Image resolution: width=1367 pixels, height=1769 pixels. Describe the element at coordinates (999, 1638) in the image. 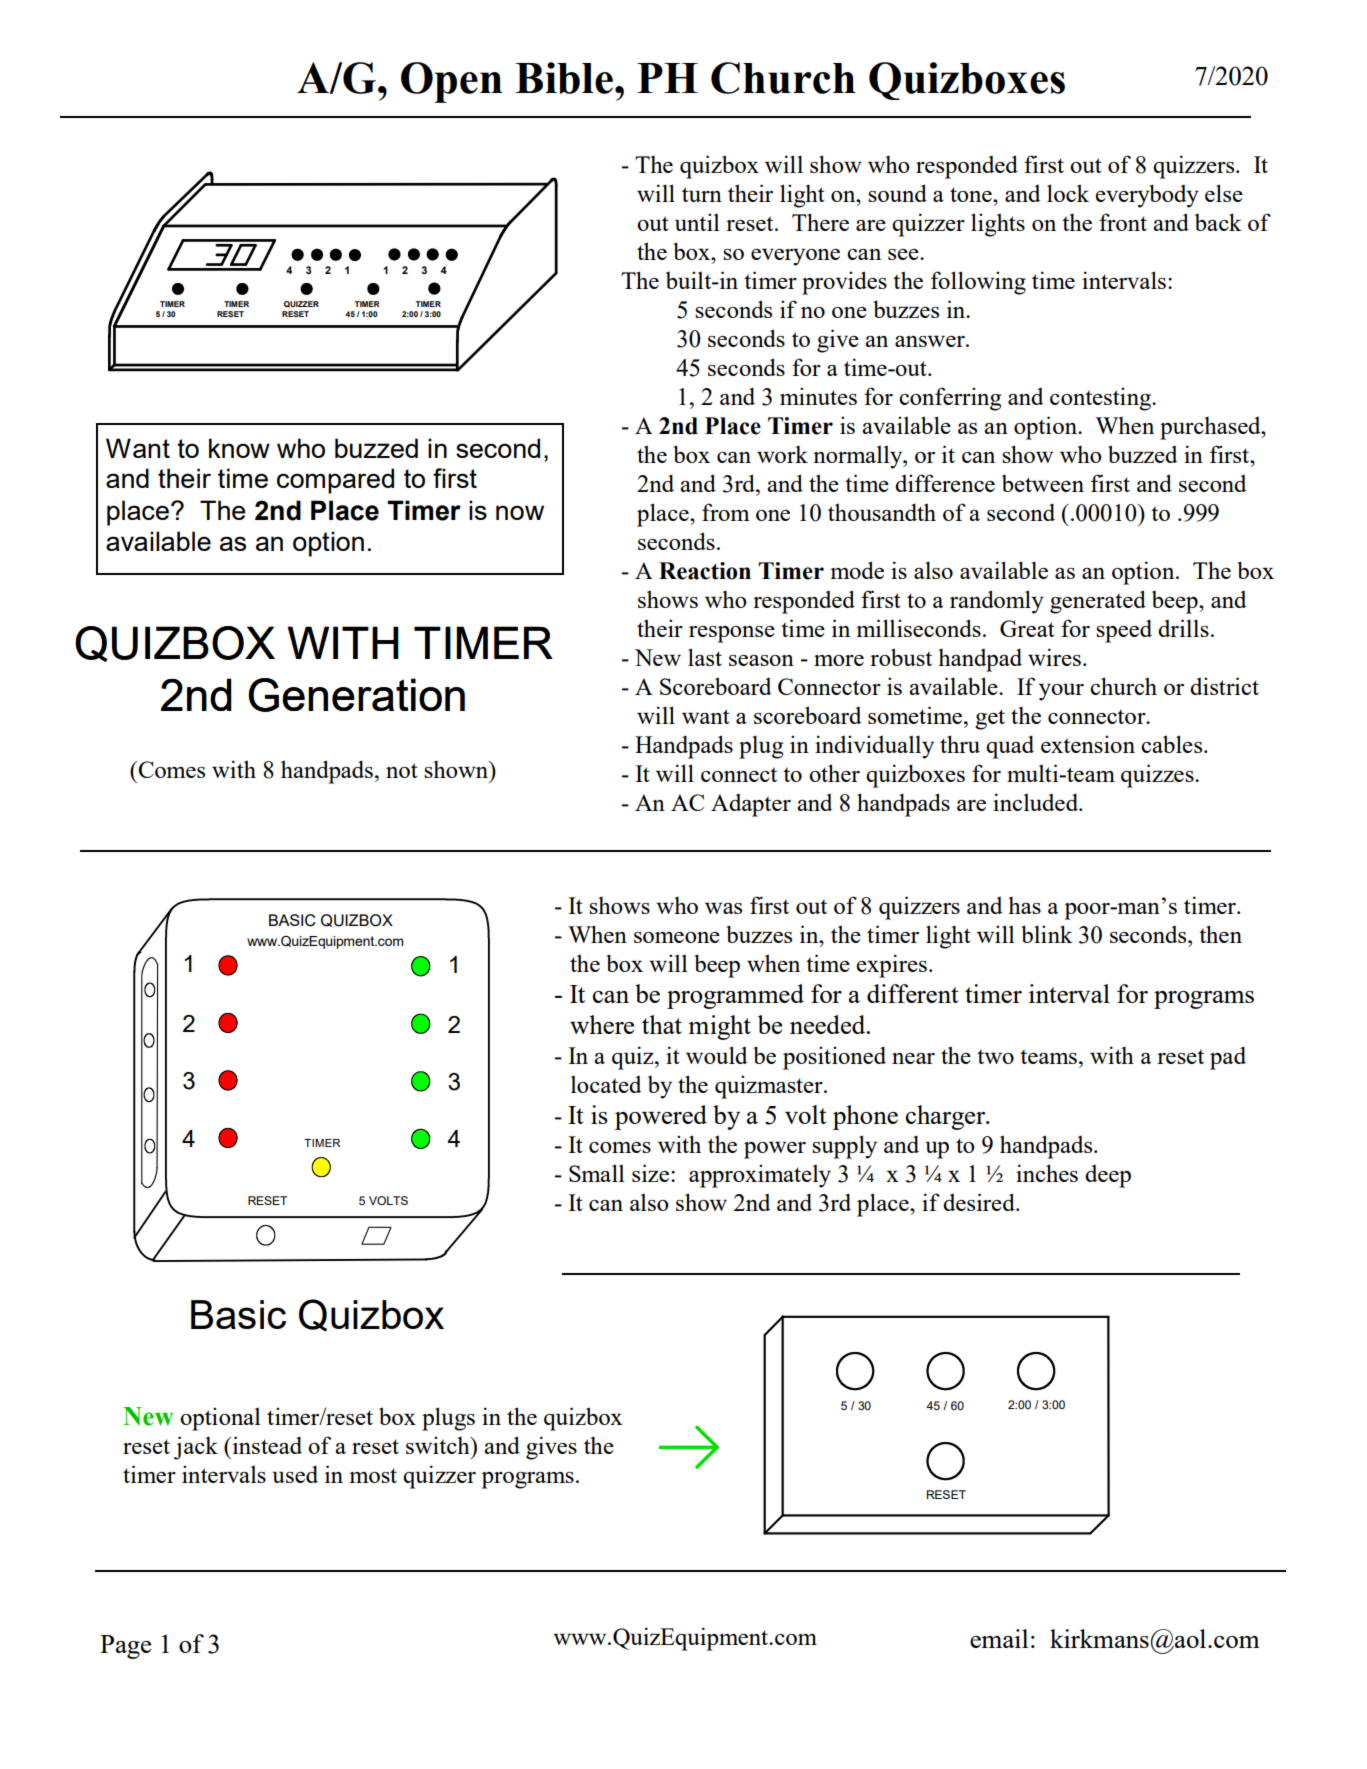

I see `email` at that location.
